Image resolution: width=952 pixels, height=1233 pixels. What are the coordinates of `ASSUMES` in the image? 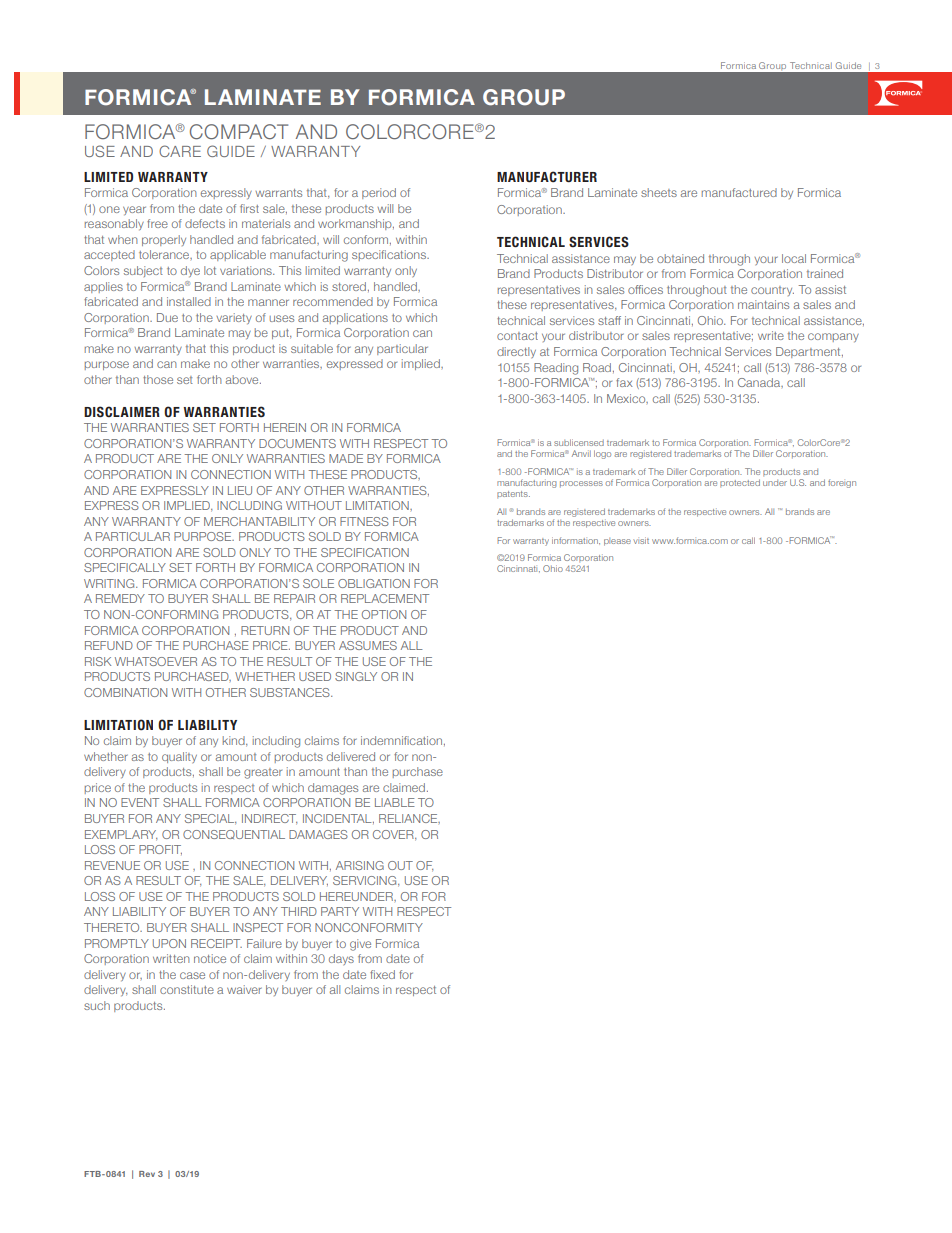 It's located at (368, 645).
